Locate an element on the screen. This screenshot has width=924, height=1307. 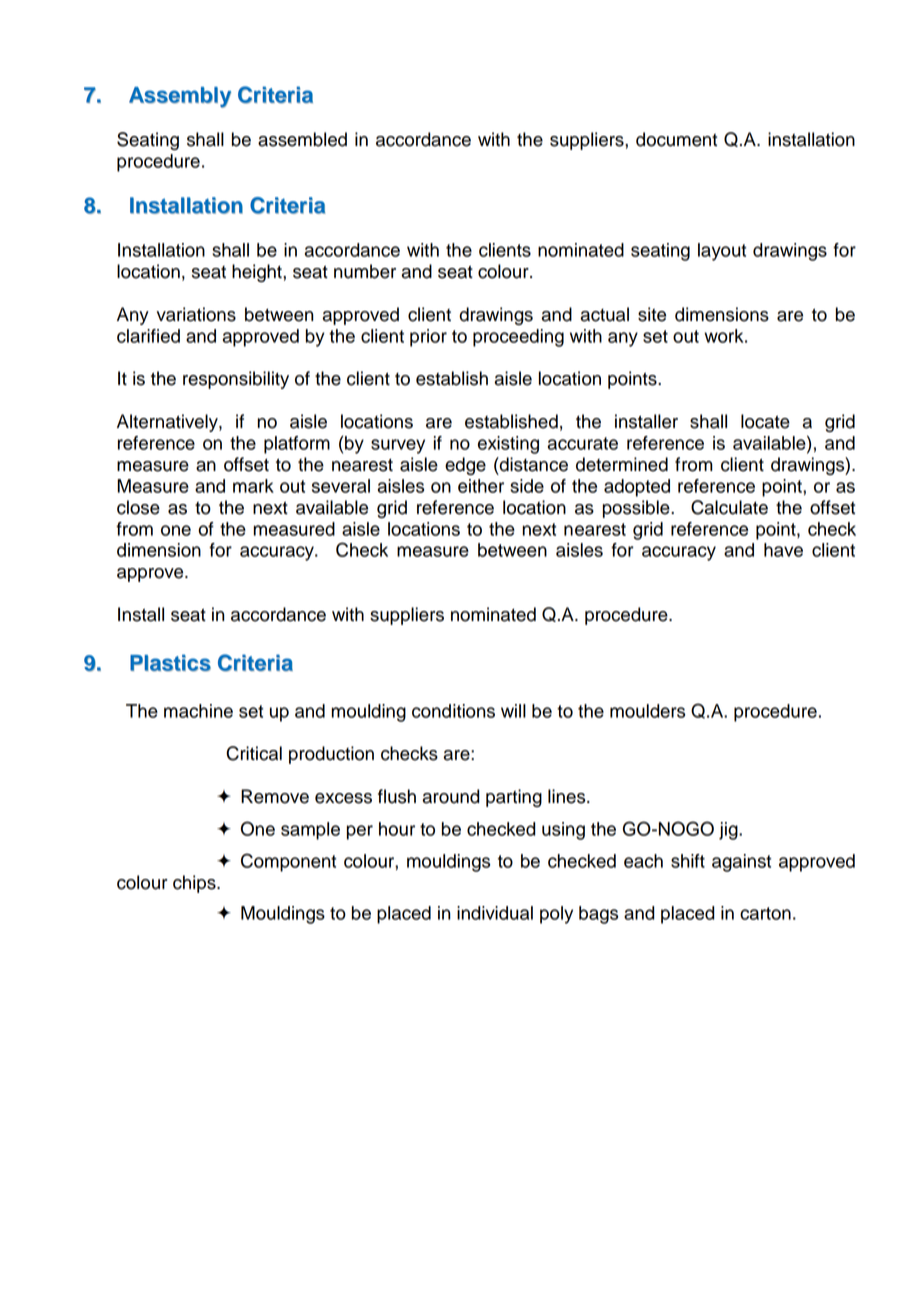
chips is located at coordinates (195, 884).
